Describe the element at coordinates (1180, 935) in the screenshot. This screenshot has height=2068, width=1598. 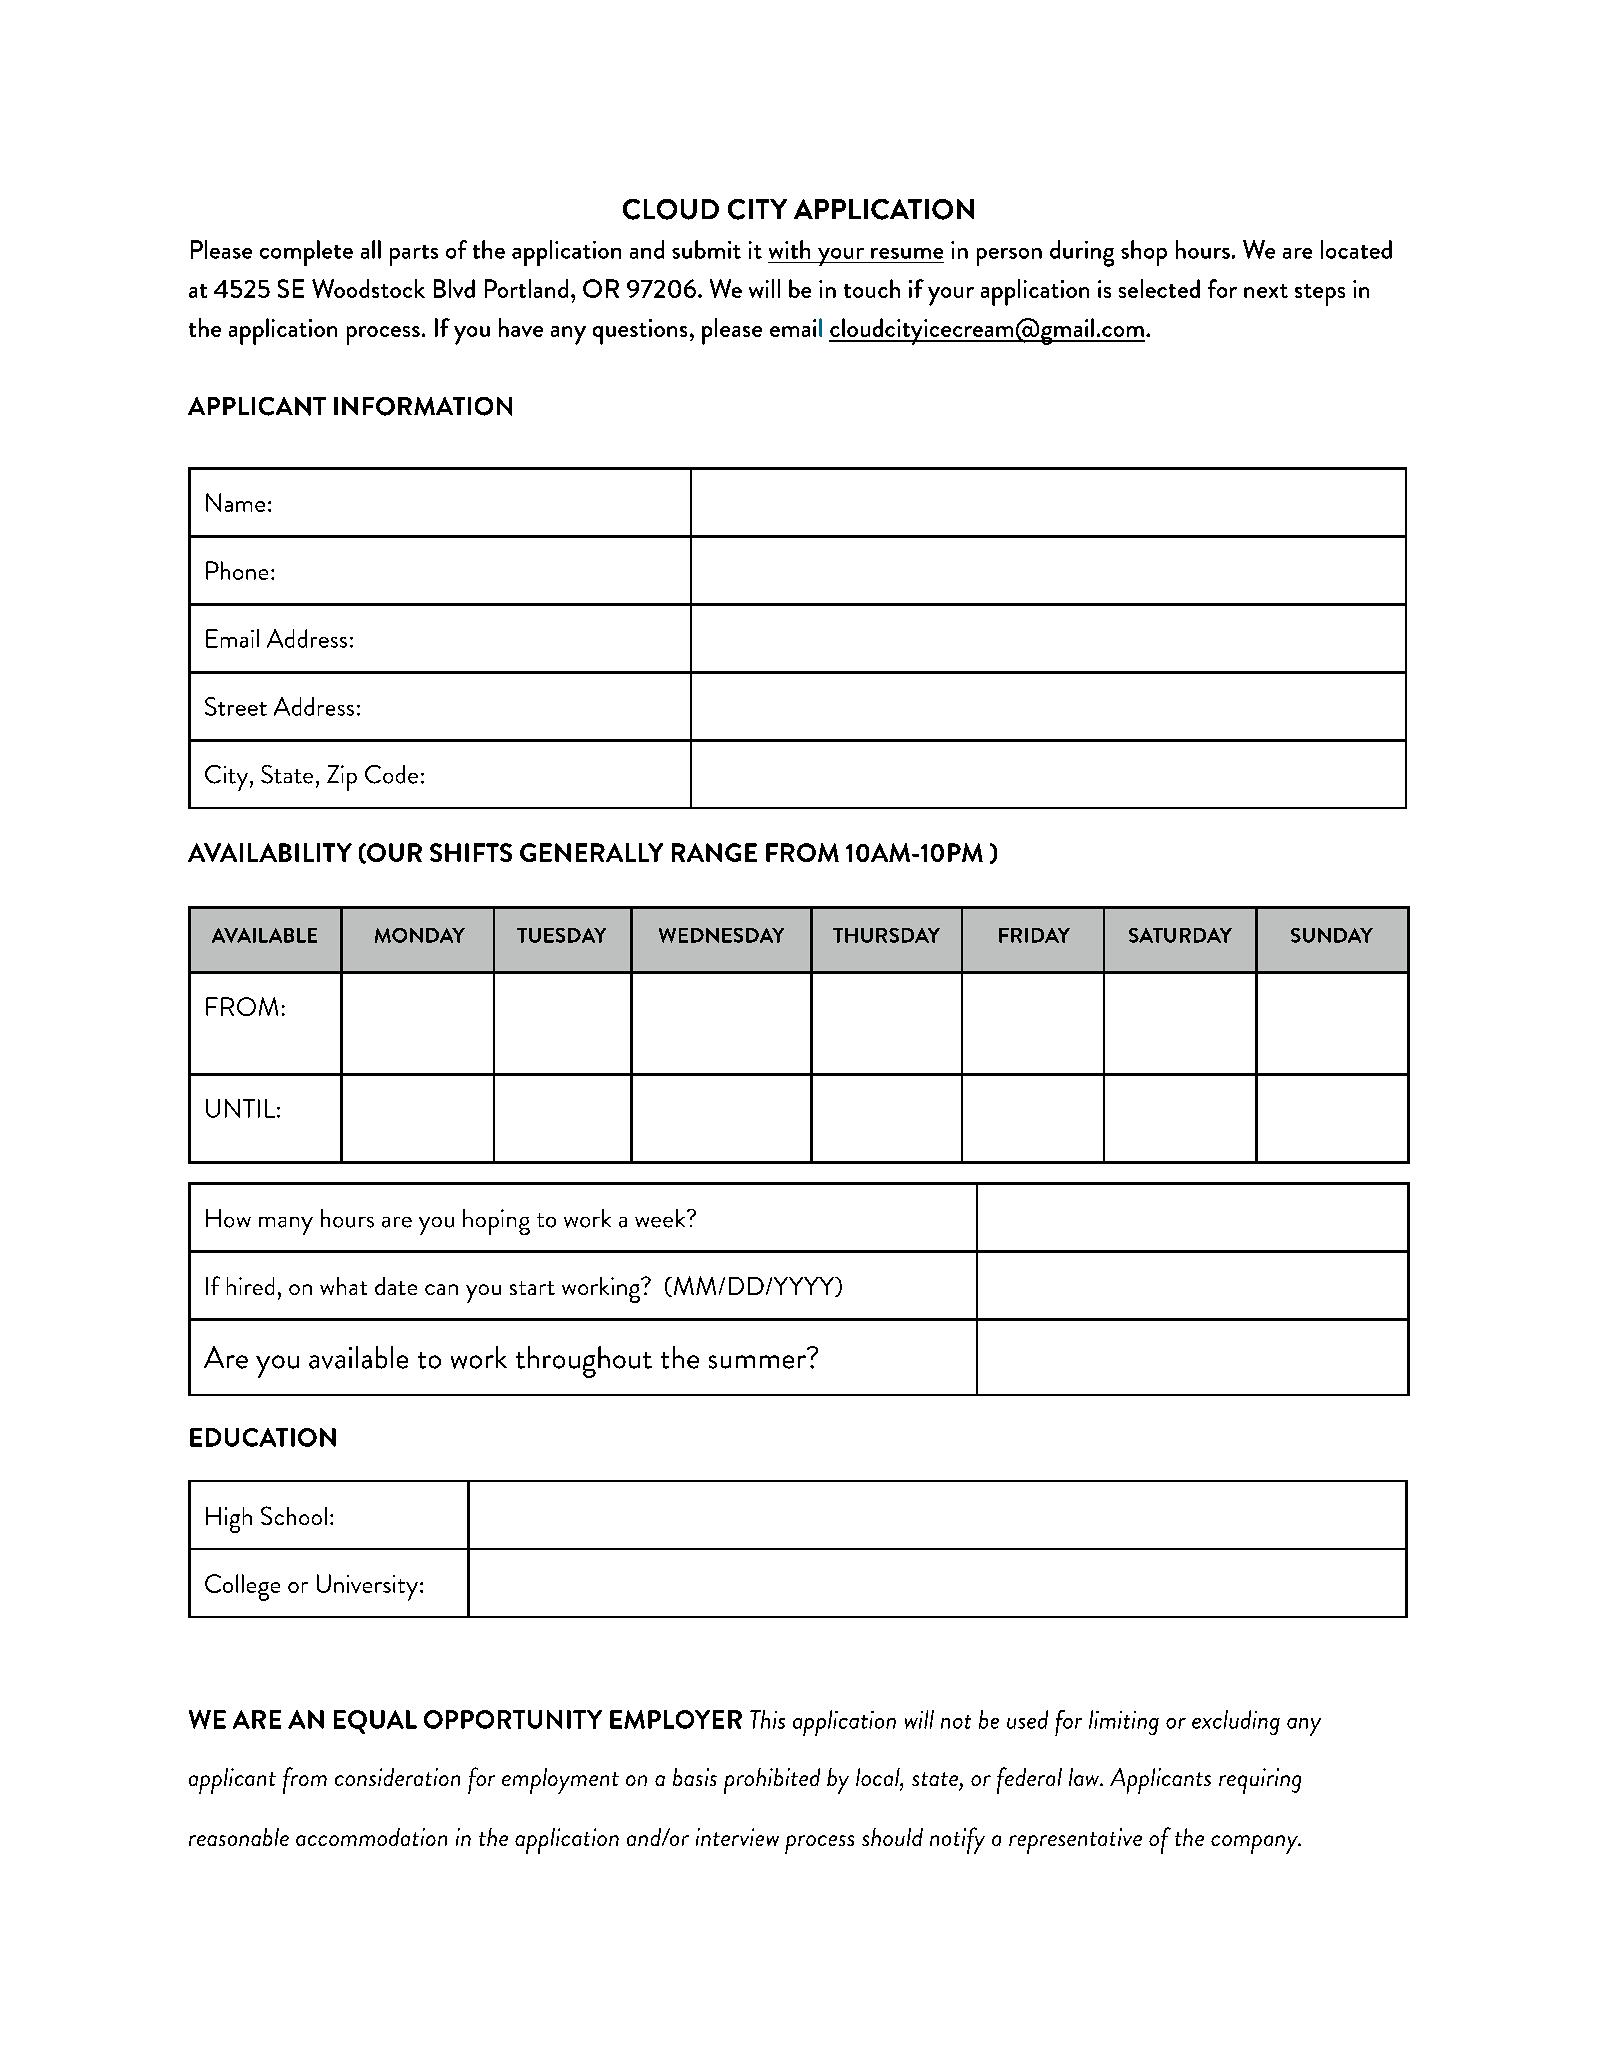
I see `SATURDAY` at that location.
